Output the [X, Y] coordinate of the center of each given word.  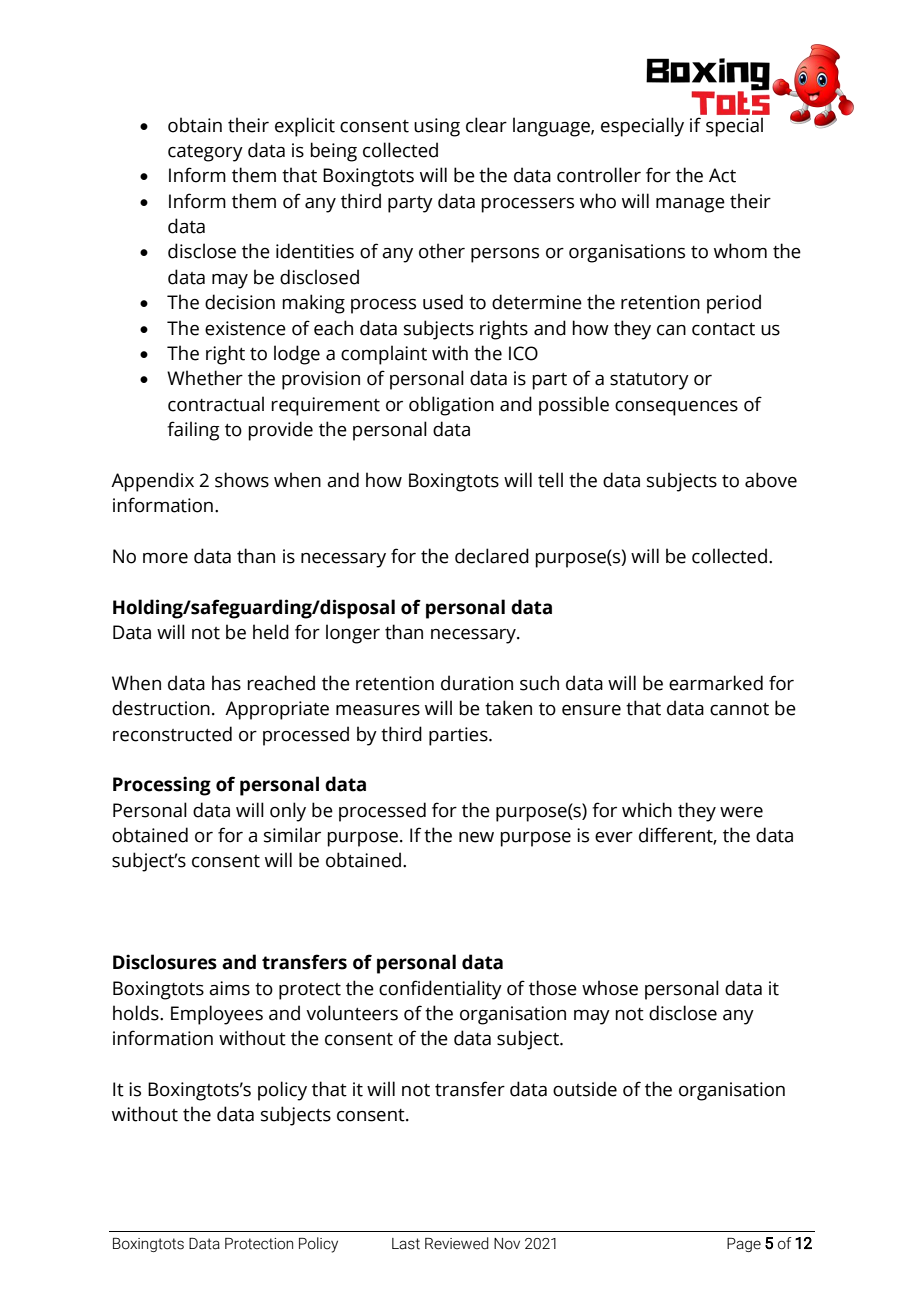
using [437, 127]
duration [477, 683]
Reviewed [457, 1243]
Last [406, 1244]
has [226, 683]
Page [744, 1245]
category [205, 153]
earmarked [716, 683]
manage [690, 205]
